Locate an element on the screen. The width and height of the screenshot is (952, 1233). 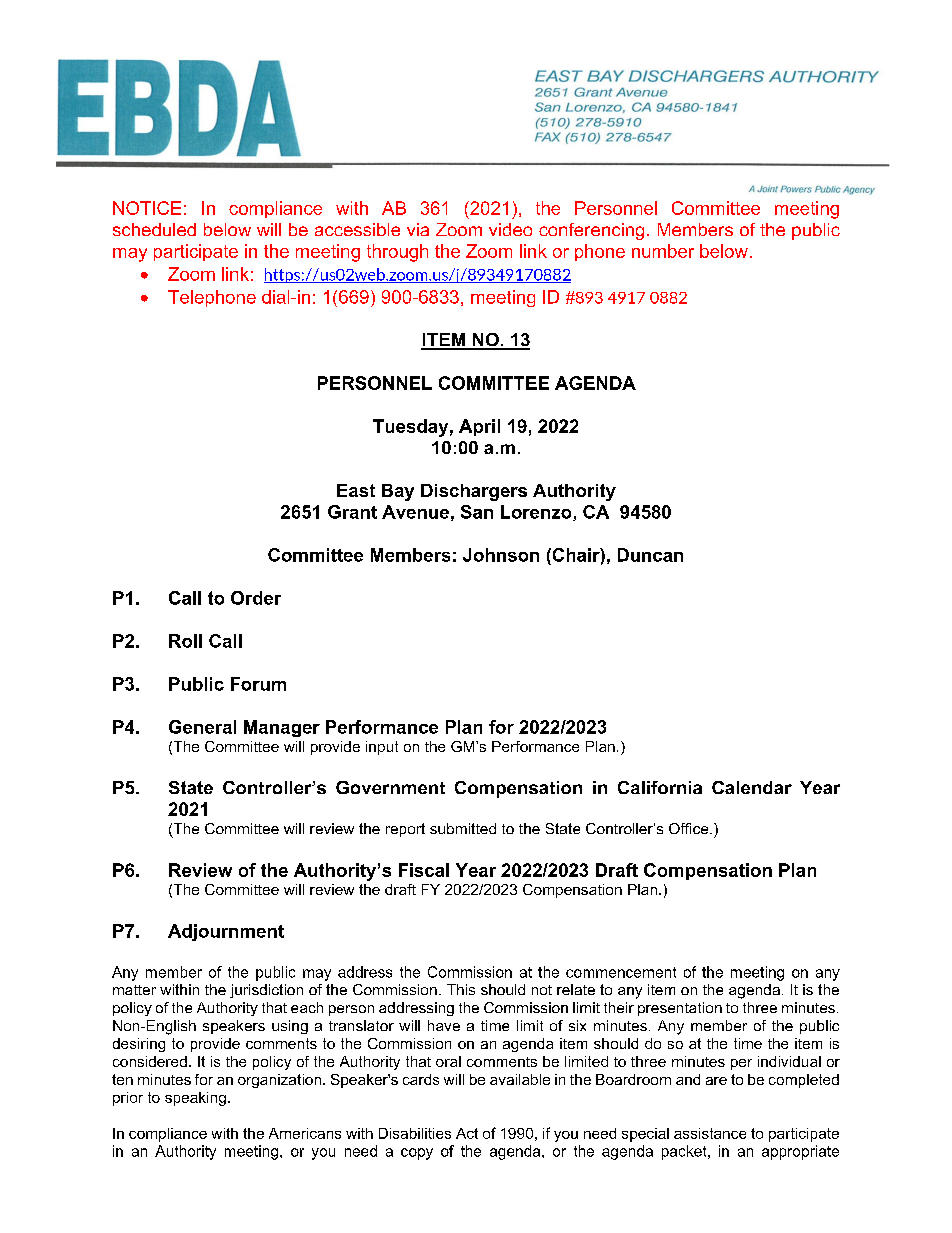
Fiscal is located at coordinates (424, 870).
